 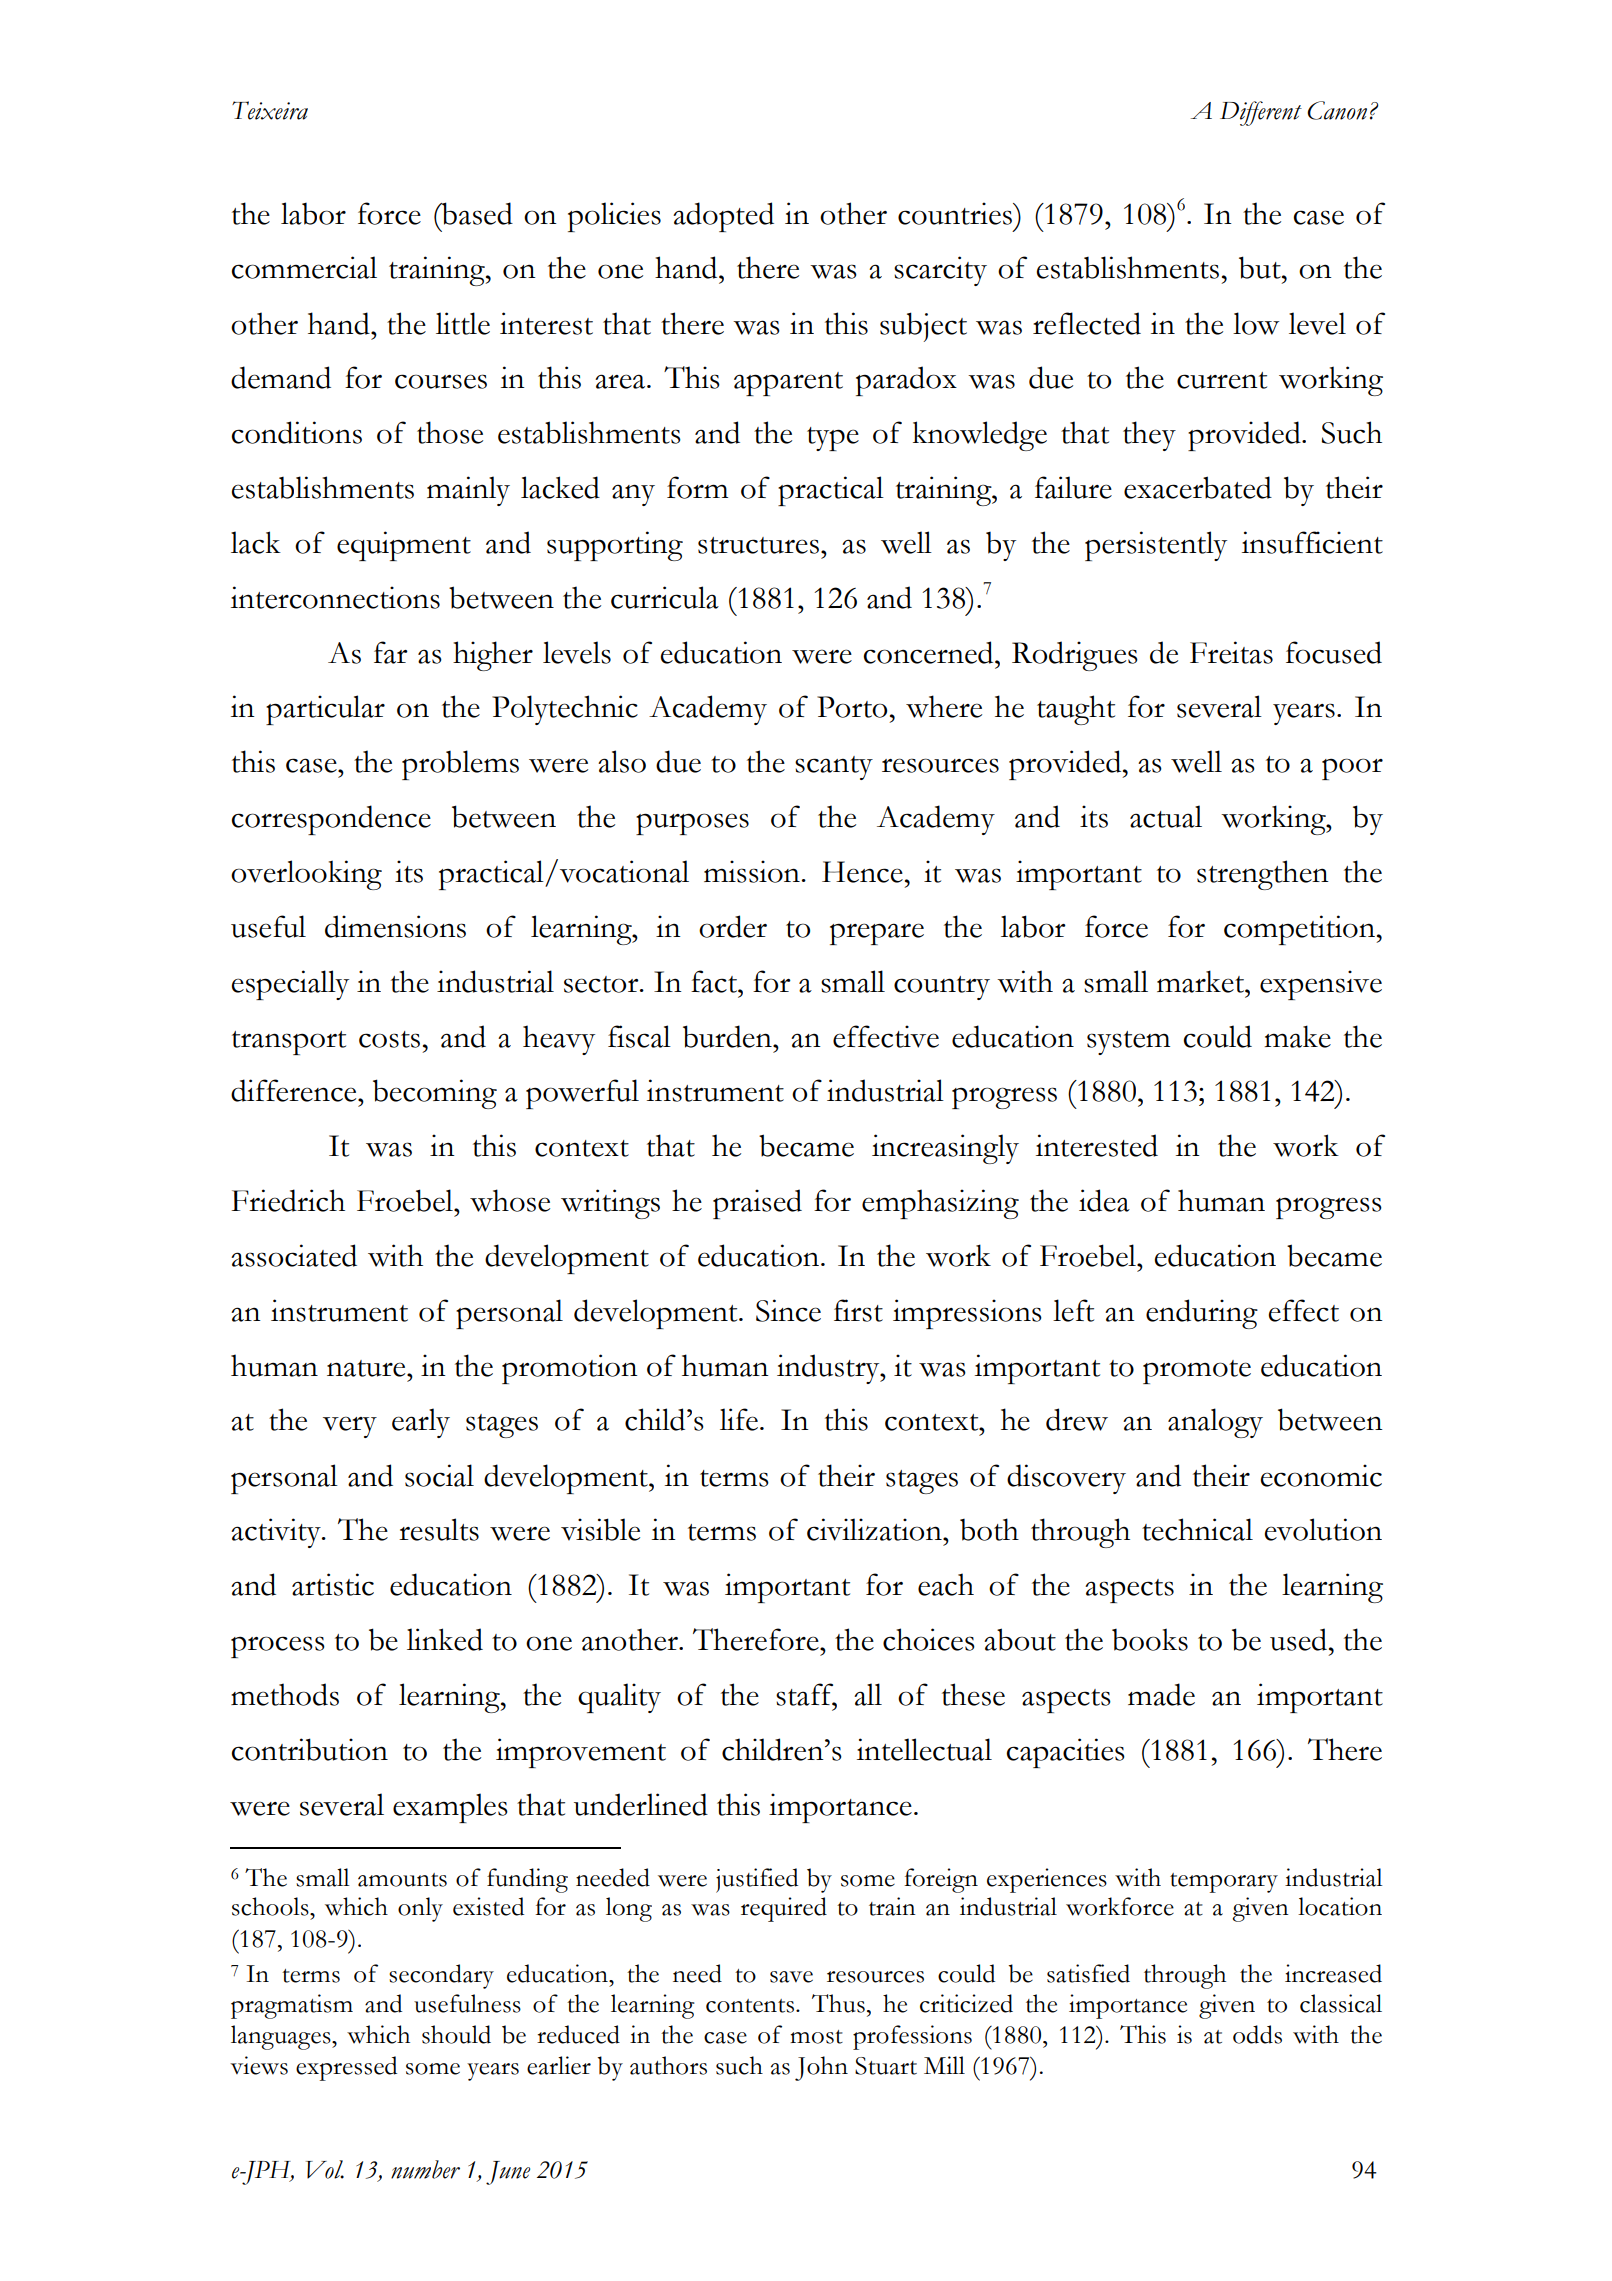 What do you see at coordinates (757, 1204) in the image?
I see `praised` at bounding box center [757, 1204].
